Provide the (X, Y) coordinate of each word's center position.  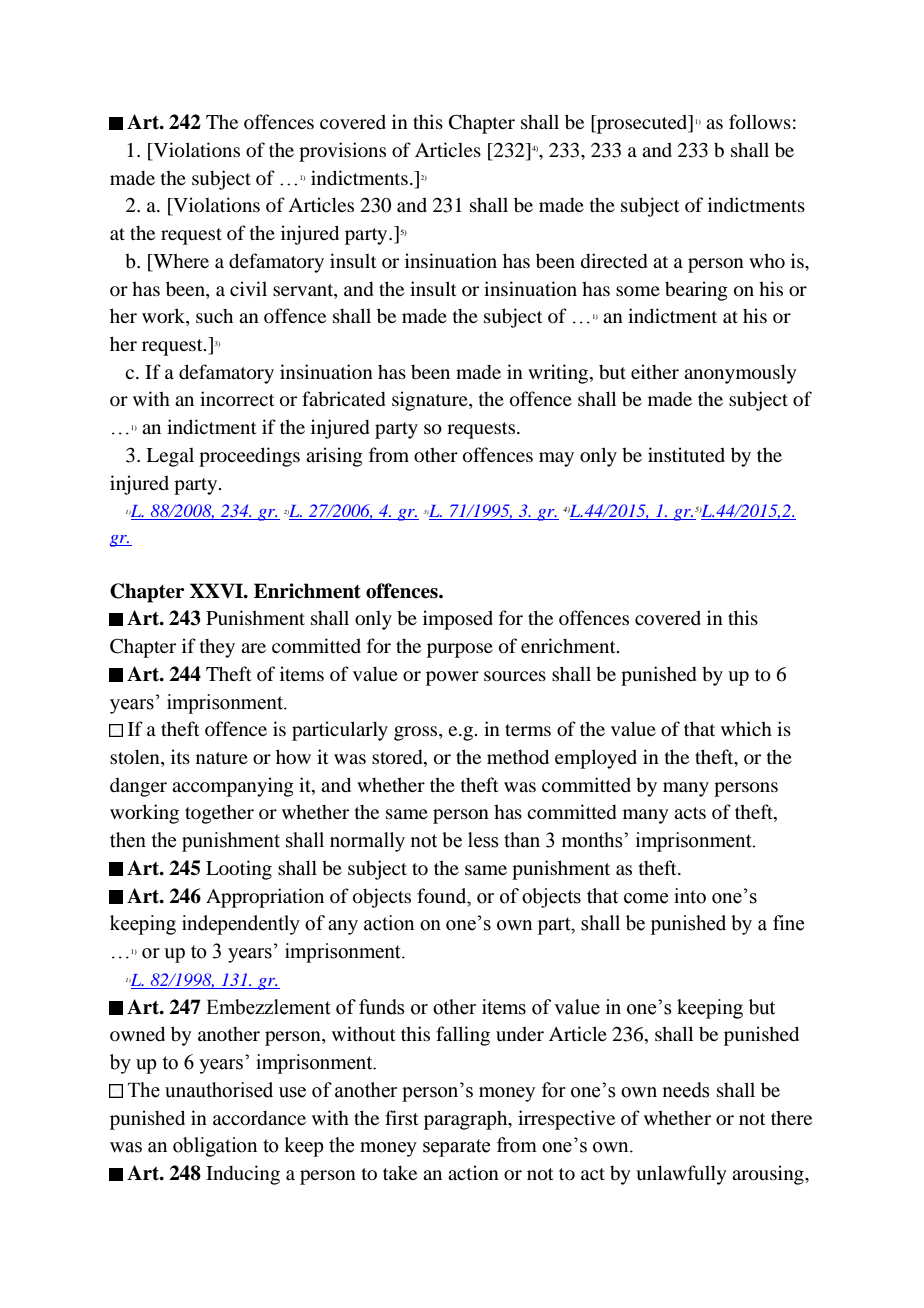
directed (614, 260)
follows (760, 121)
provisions (342, 152)
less (483, 840)
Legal (170, 457)
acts (690, 813)
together (219, 814)
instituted (686, 454)
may (556, 459)
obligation (215, 1147)
